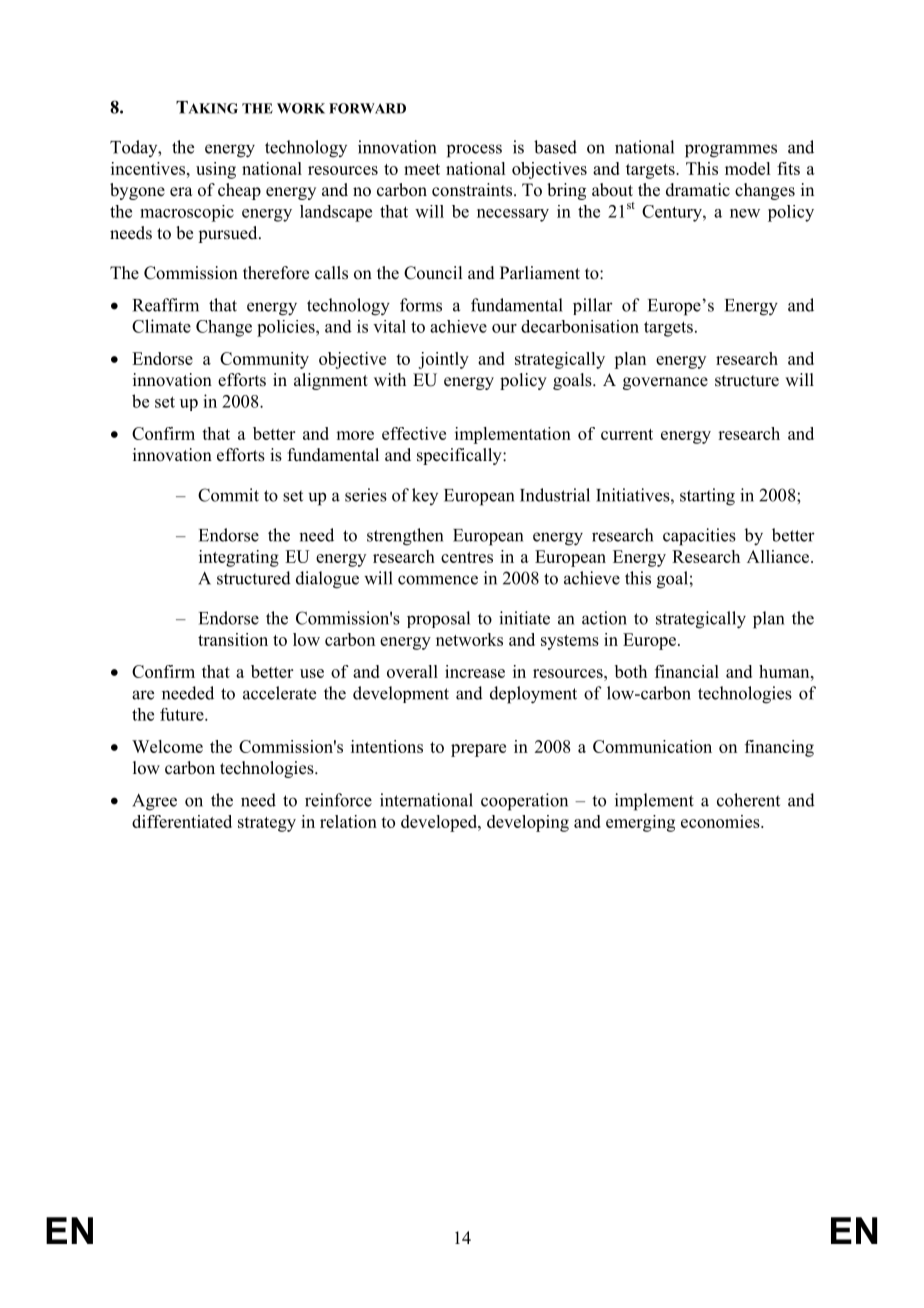 This document has height=1308, width=924. Describe the element at coordinates (228, 495) in the document. I see `Commit` at that location.
